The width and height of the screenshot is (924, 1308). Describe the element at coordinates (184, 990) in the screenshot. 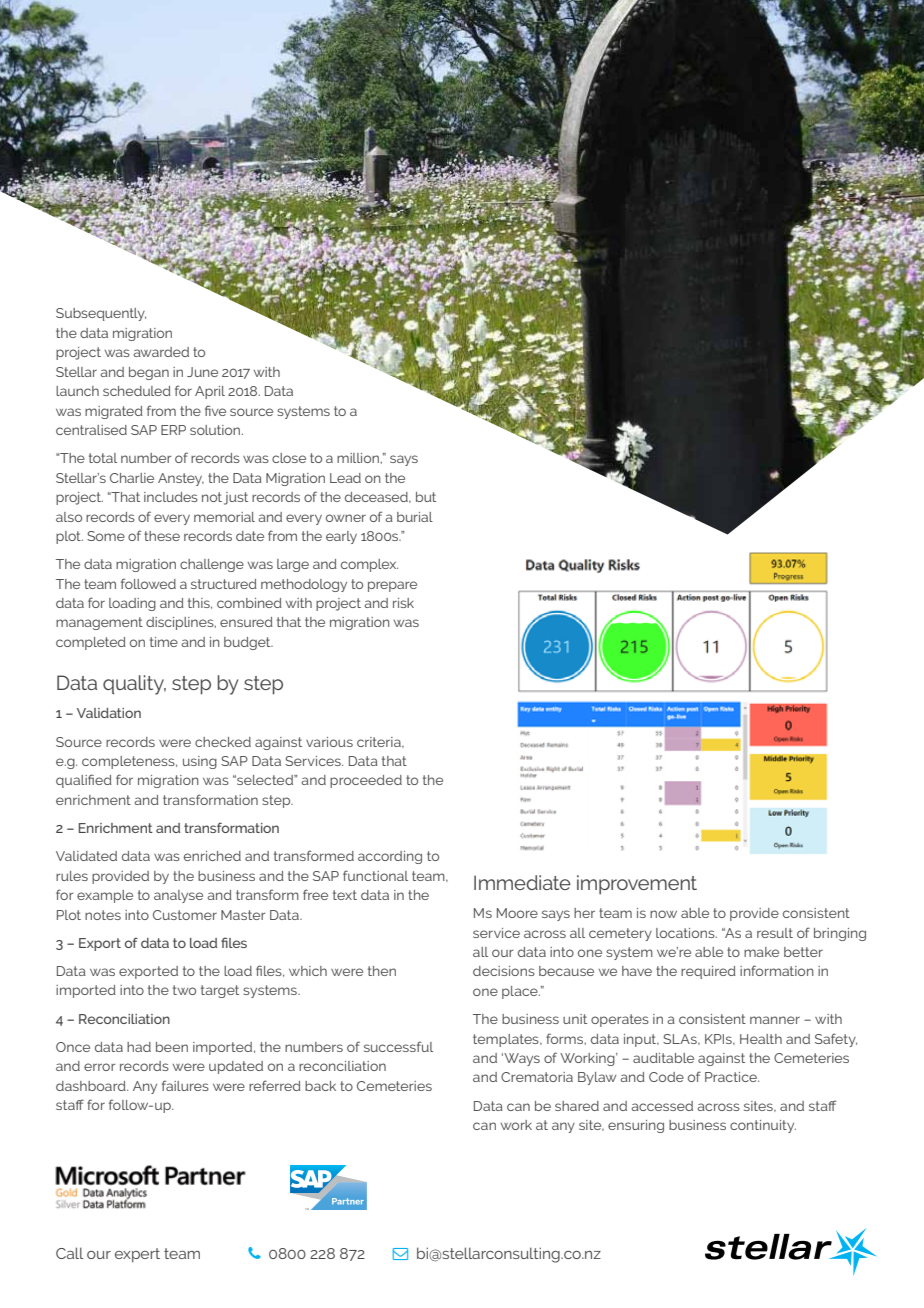

I see `two` at that location.
